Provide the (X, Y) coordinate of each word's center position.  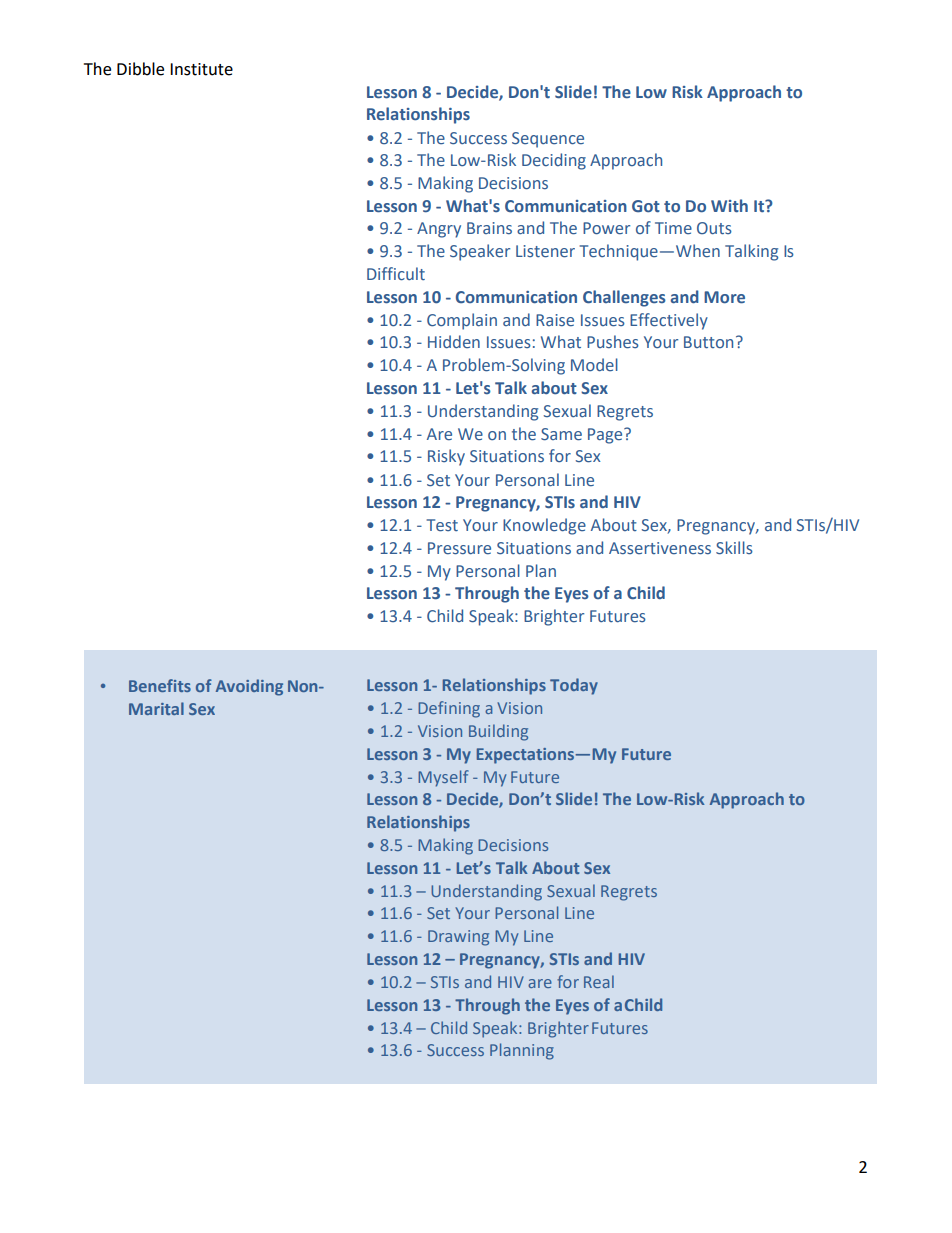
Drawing (458, 938)
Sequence (548, 140)
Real (599, 981)
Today (574, 686)
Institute (201, 69)
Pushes (613, 342)
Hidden (454, 341)
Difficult (396, 273)
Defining (449, 709)
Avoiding (249, 687)
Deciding (554, 161)
